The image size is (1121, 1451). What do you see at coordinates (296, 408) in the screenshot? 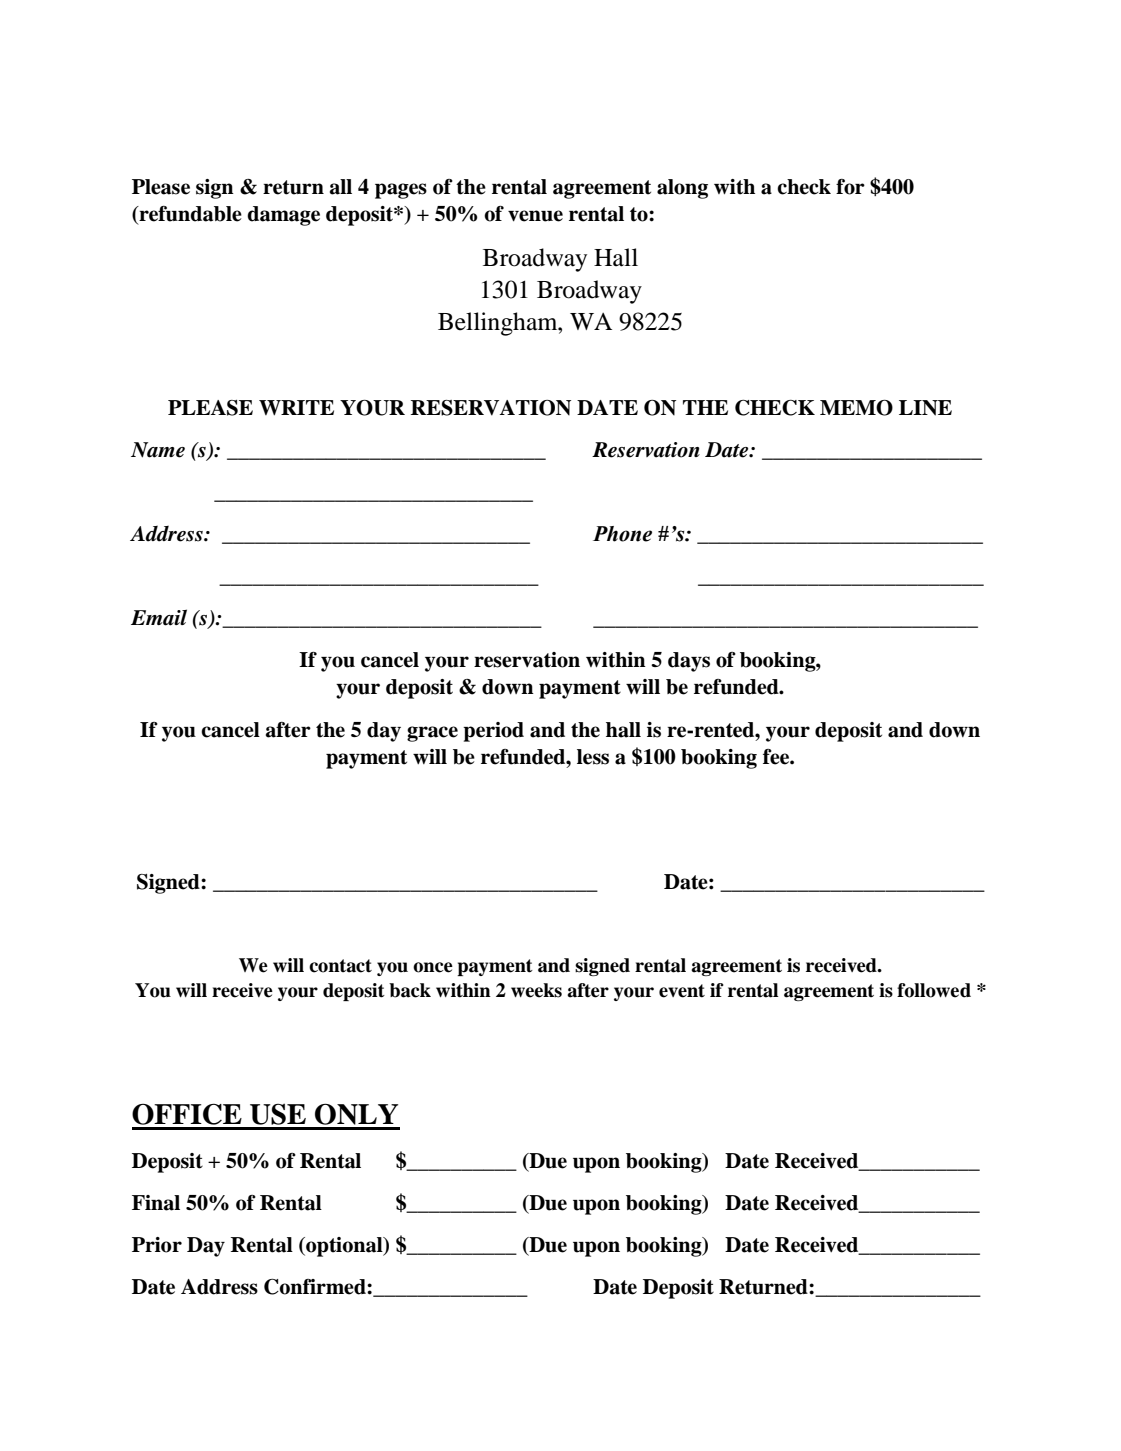
I see `WRITE` at bounding box center [296, 408].
